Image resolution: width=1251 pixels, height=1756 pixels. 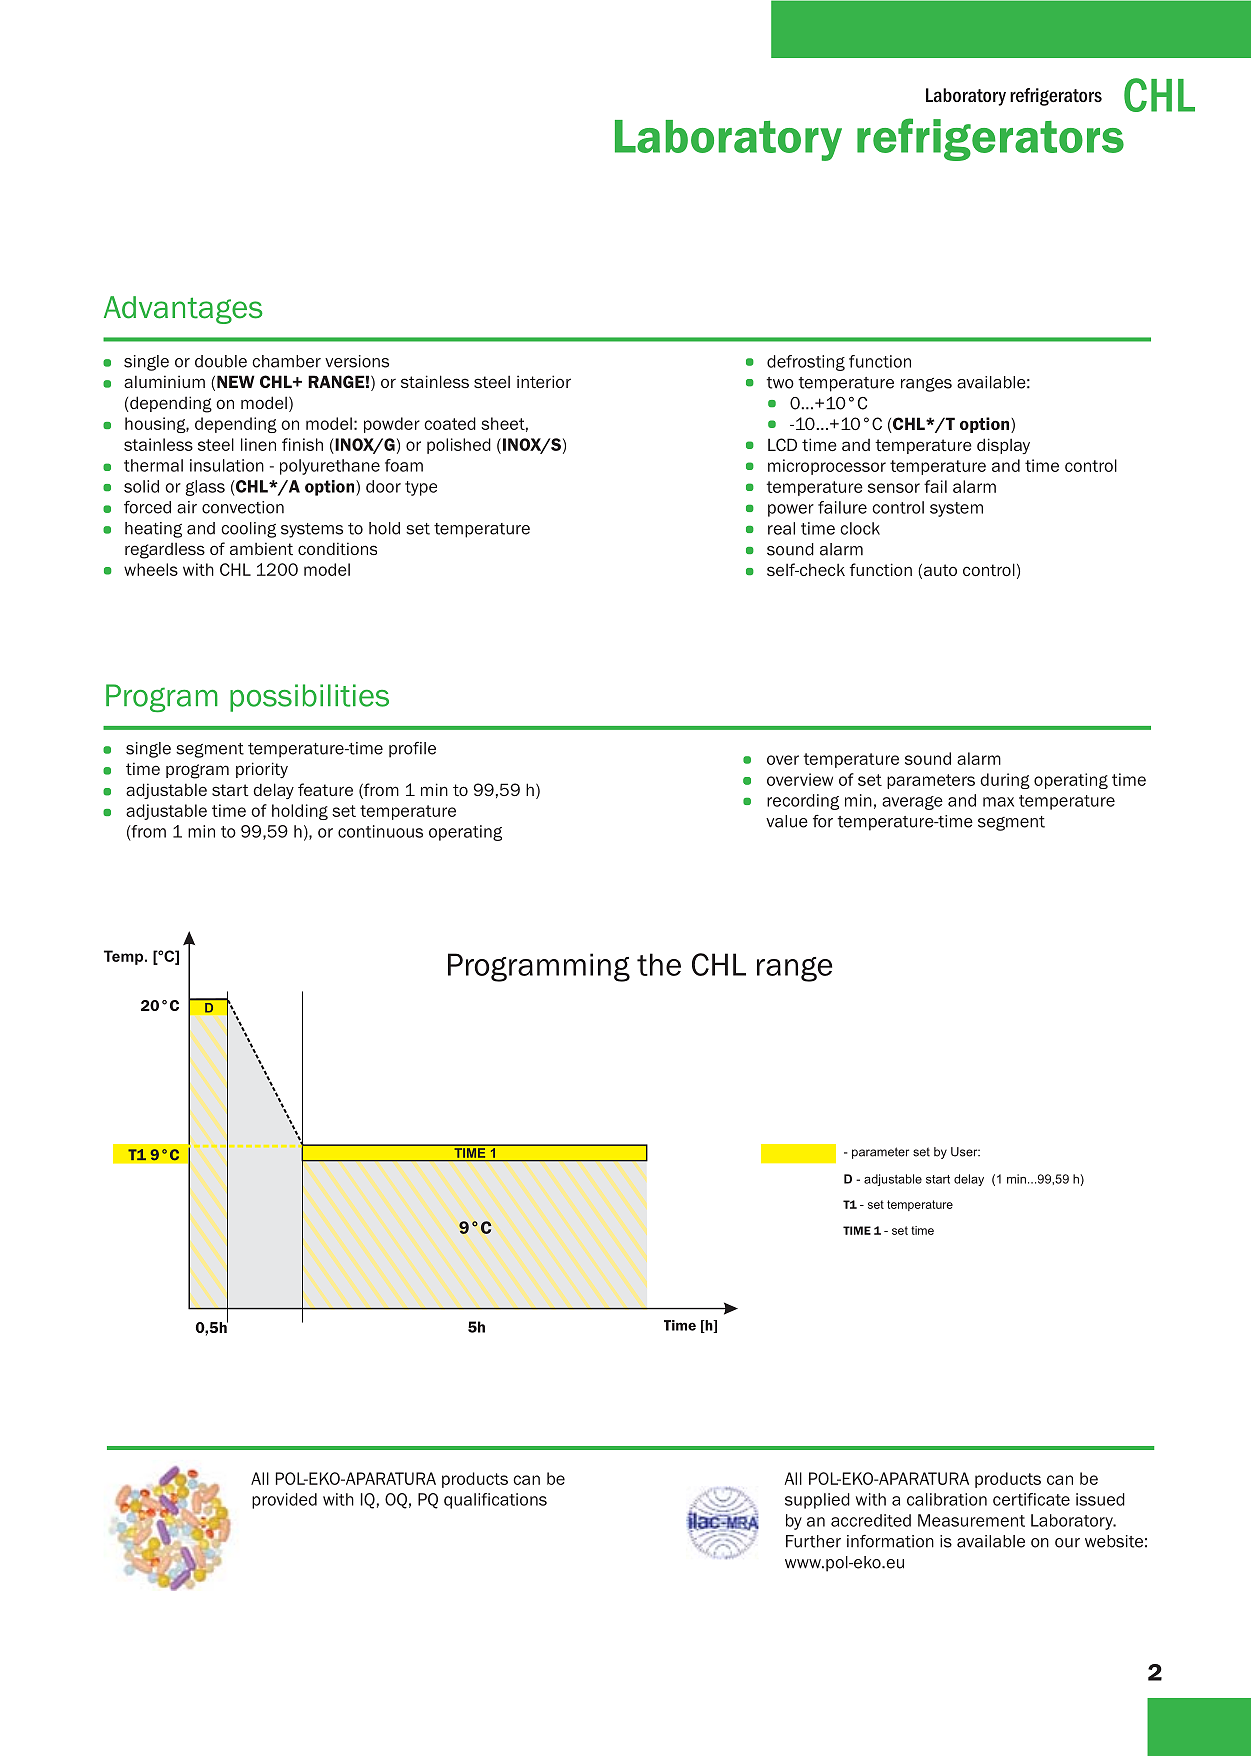 What do you see at coordinates (380, 831) in the image?
I see `continuous` at bounding box center [380, 831].
